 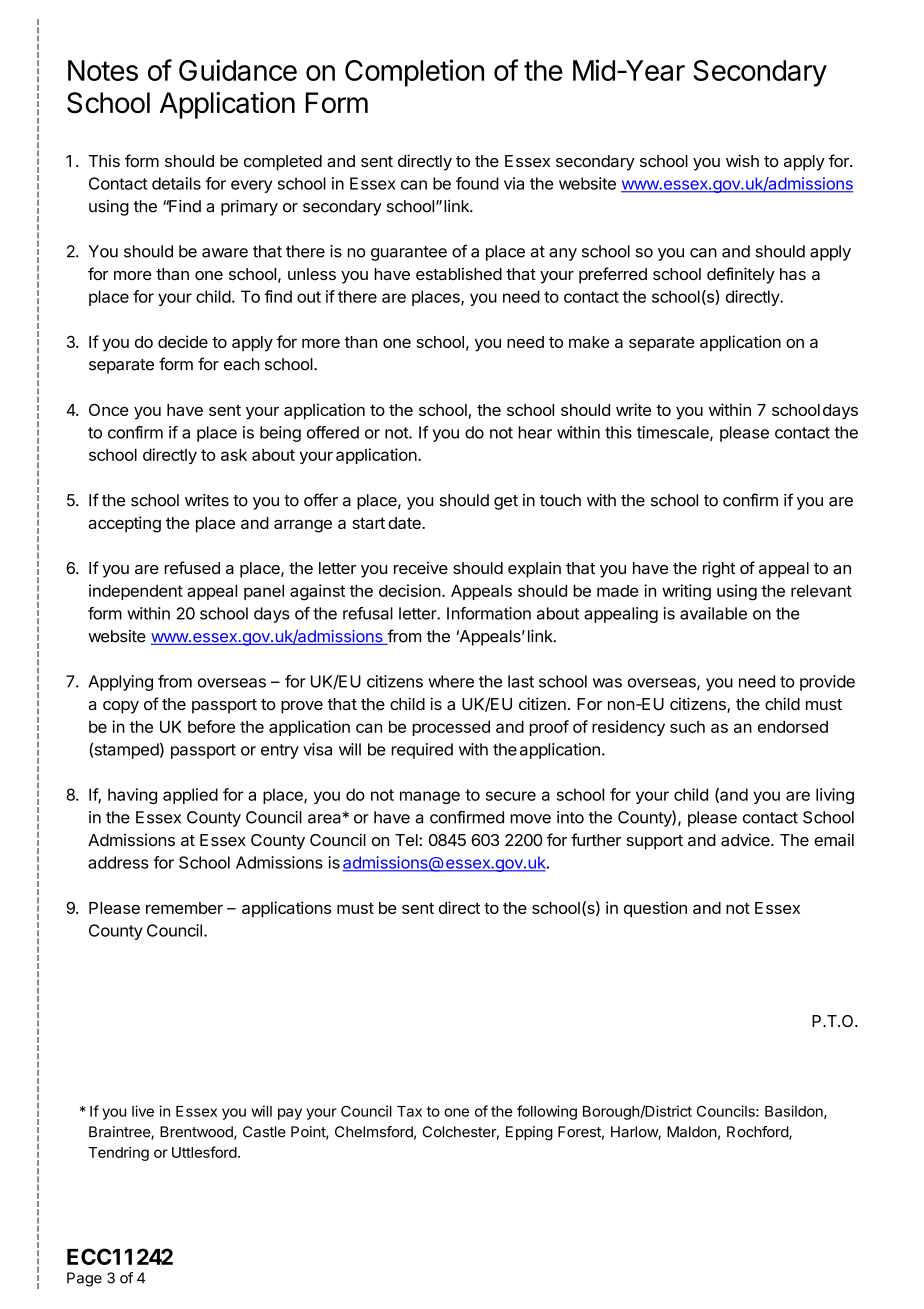 What do you see at coordinates (692, 1132) in the screenshot?
I see `Maldon` at bounding box center [692, 1132].
